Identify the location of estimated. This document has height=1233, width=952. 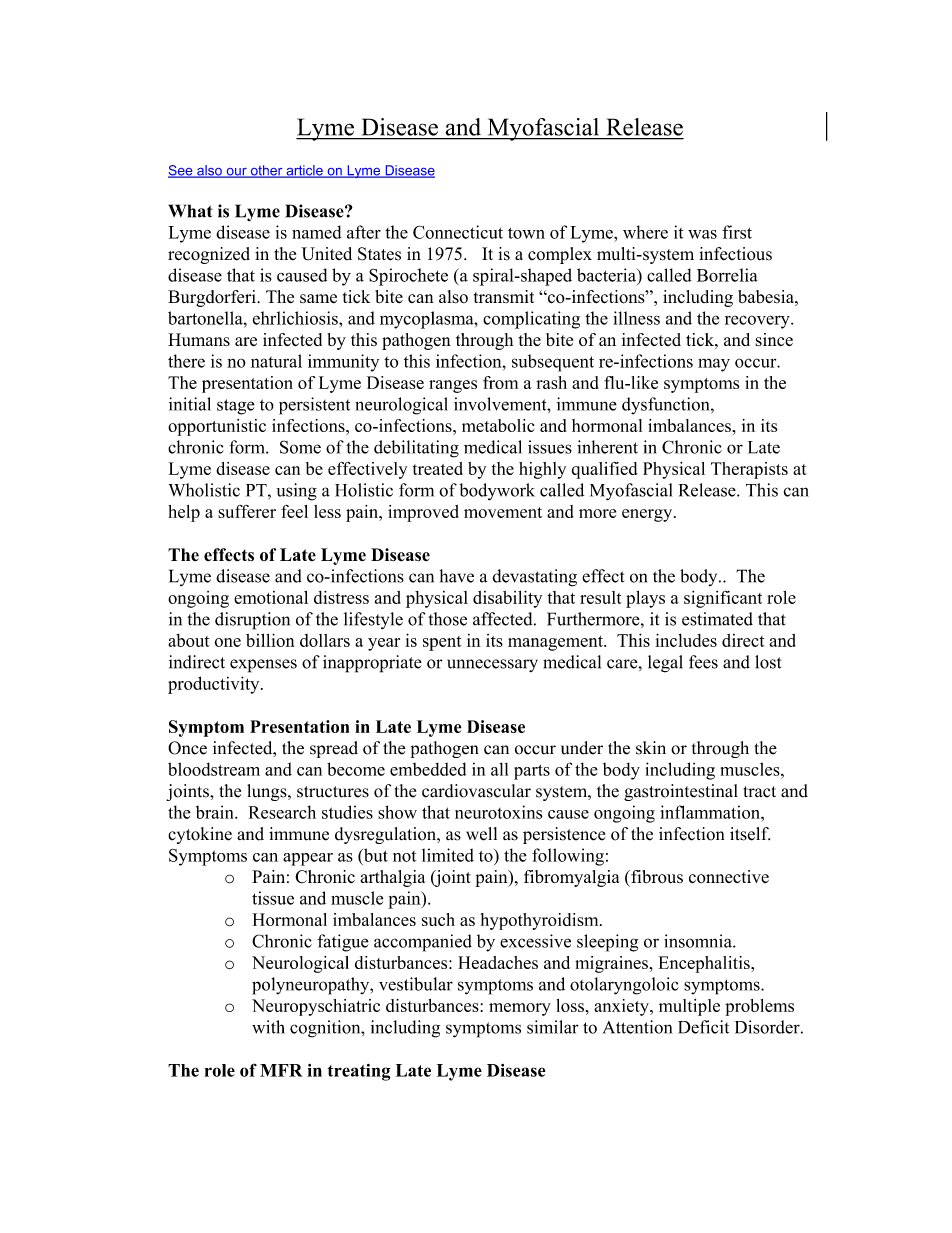
(717, 619).
